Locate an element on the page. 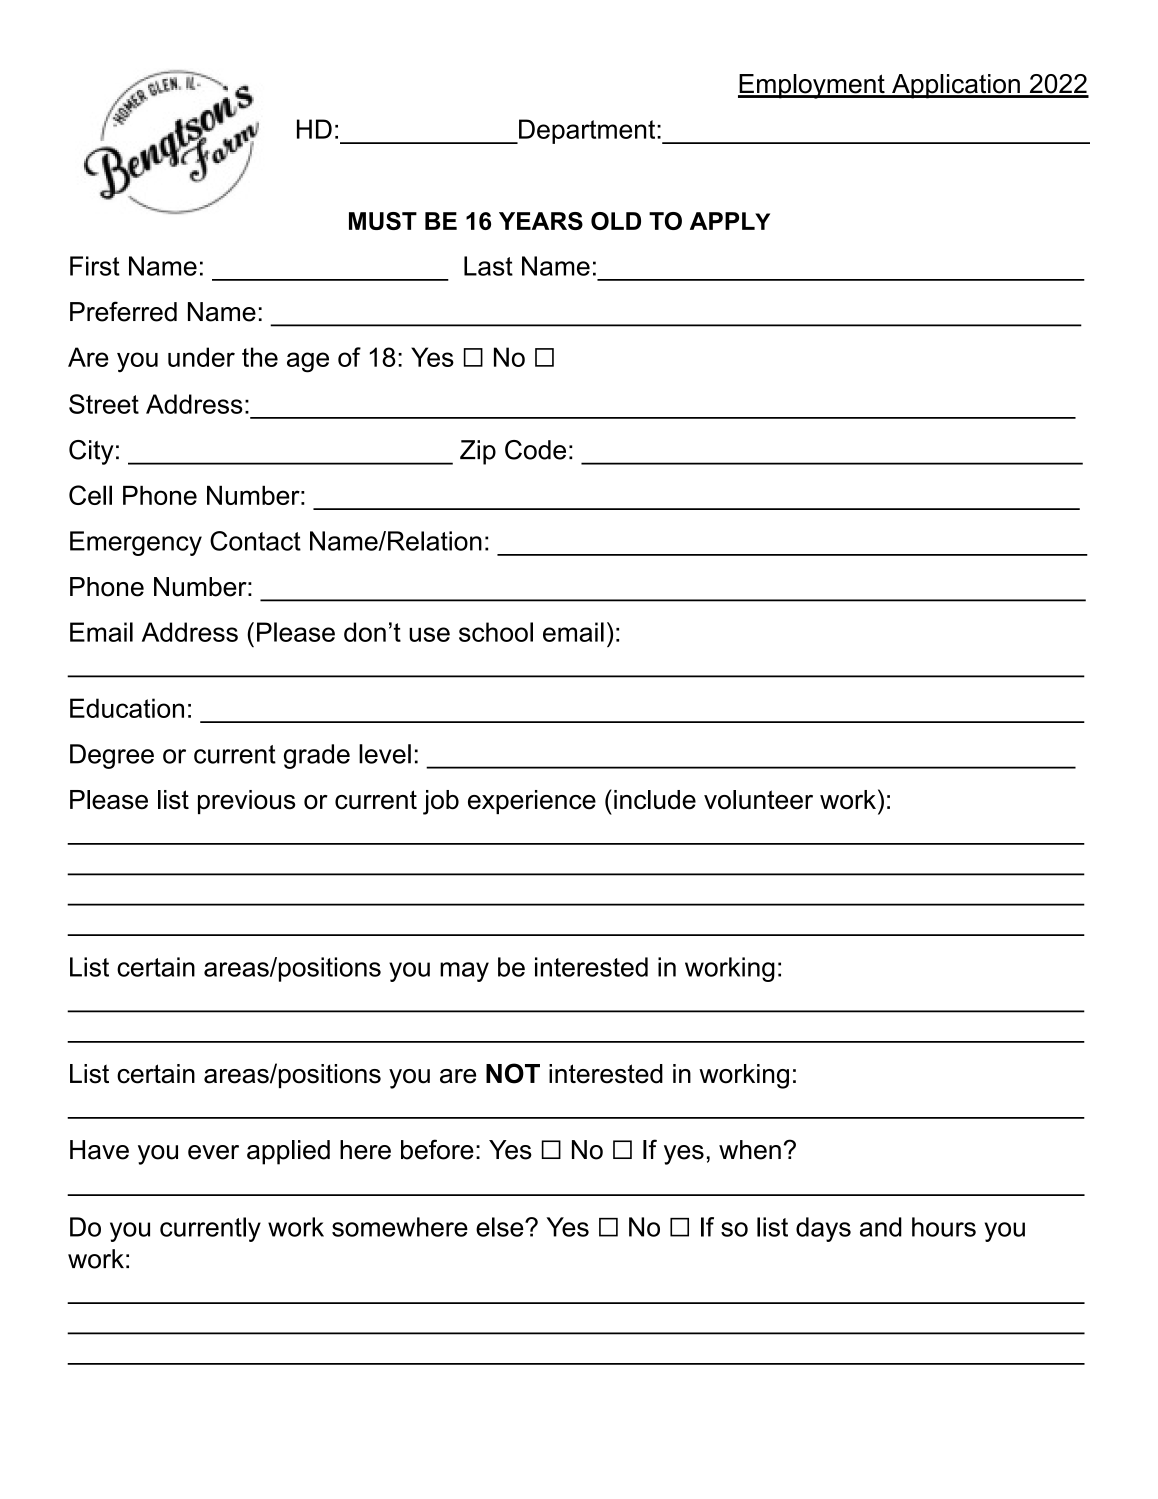 The image size is (1158, 1499). Cell is located at coordinates (90, 495).
